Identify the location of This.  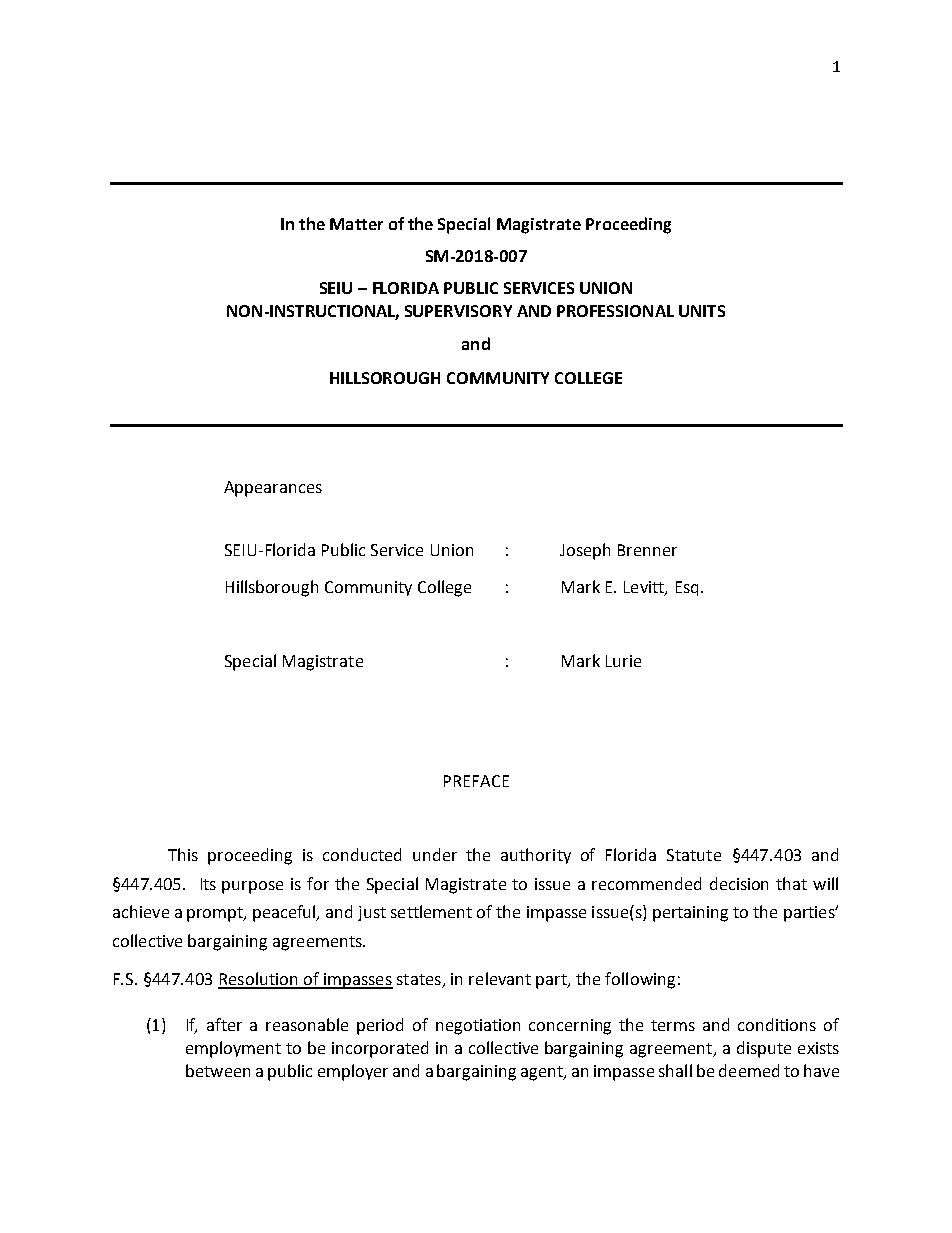
(183, 854).
